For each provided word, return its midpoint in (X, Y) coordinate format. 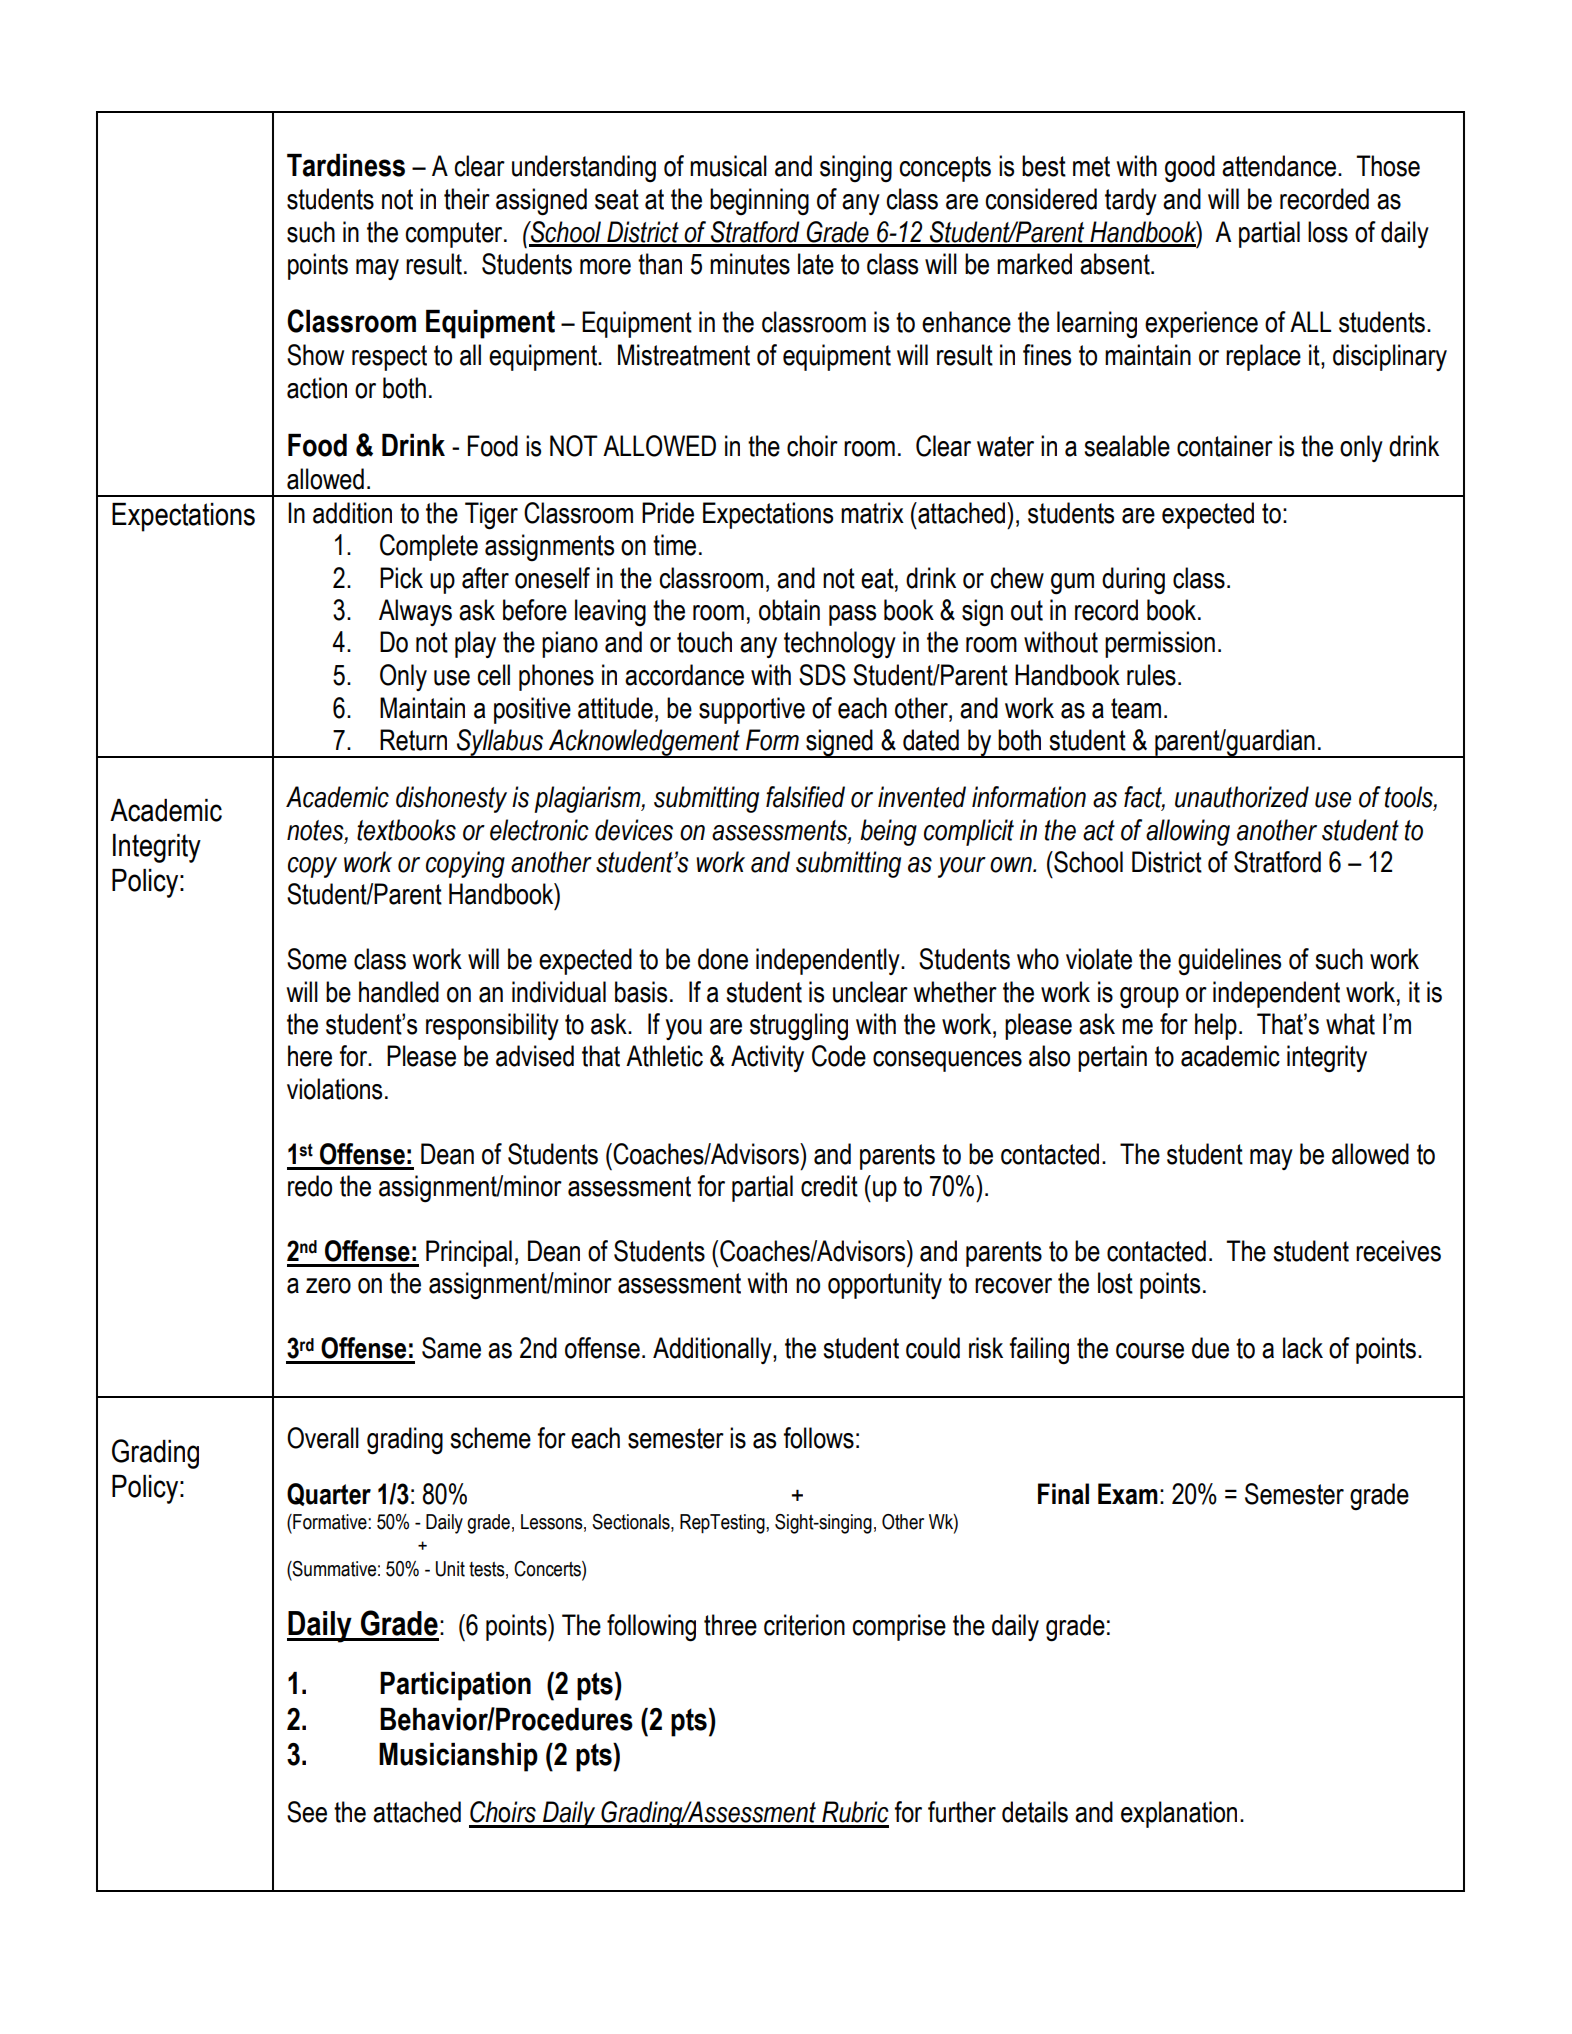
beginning (759, 202)
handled (399, 992)
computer (455, 235)
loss (1328, 232)
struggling (799, 1027)
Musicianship (458, 1757)
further (962, 1812)
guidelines (1229, 962)
